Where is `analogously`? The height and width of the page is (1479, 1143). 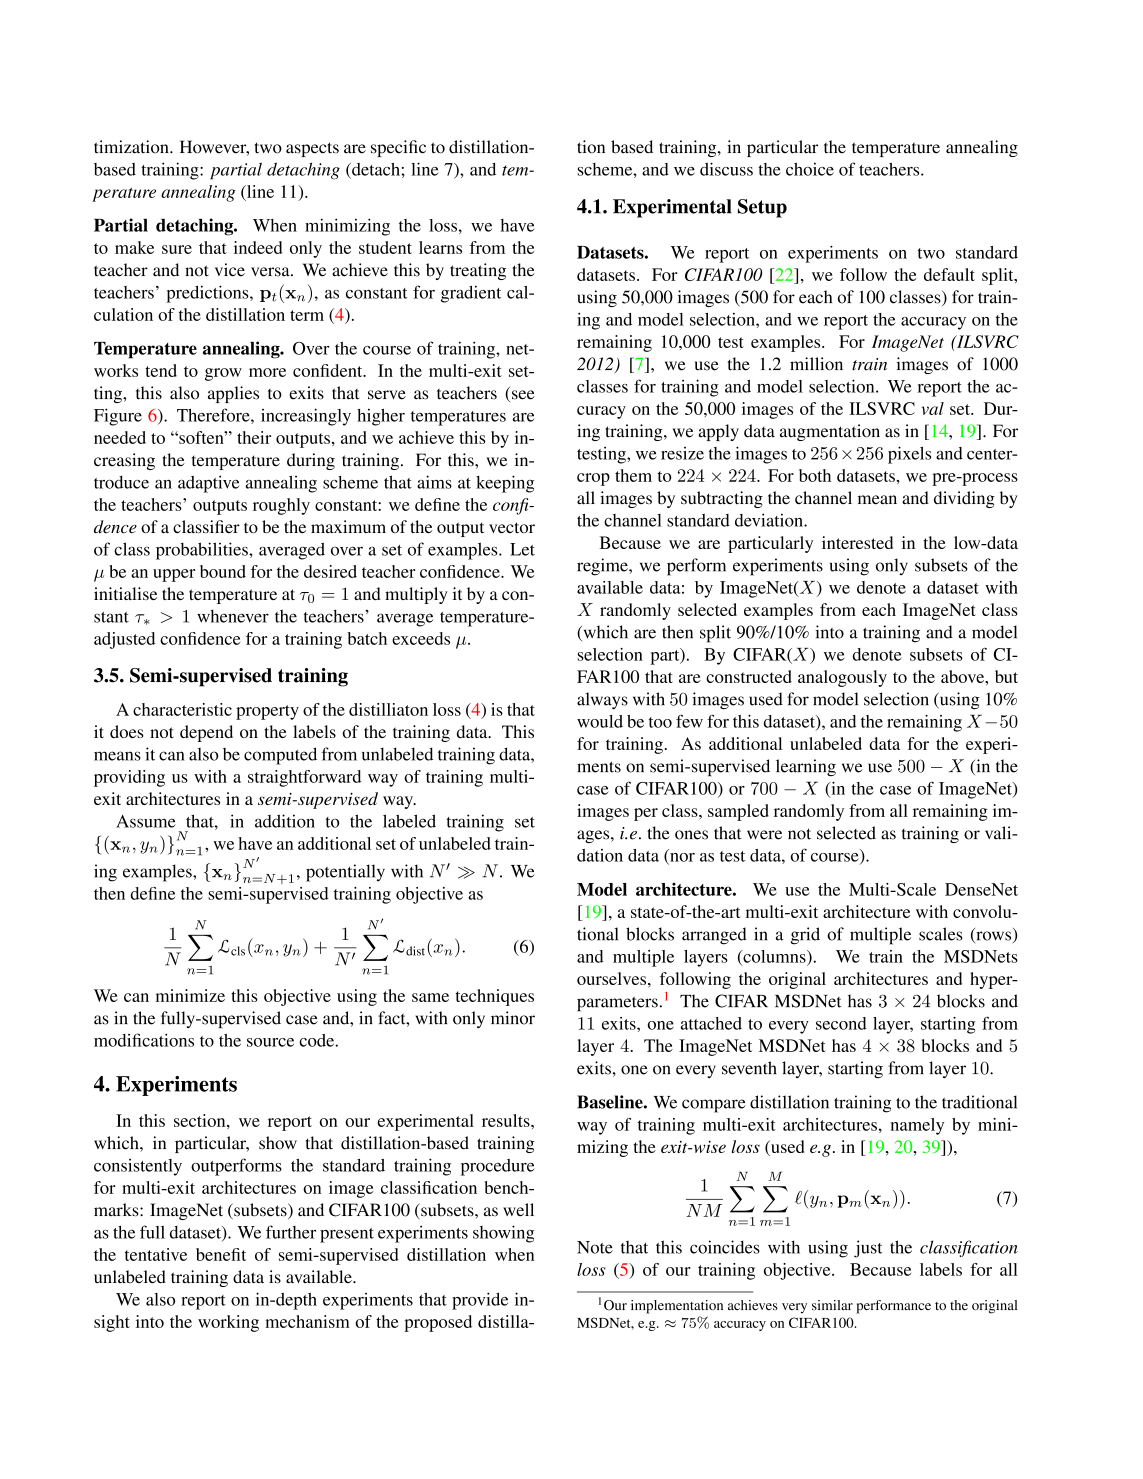 analogously is located at coordinates (842, 678).
